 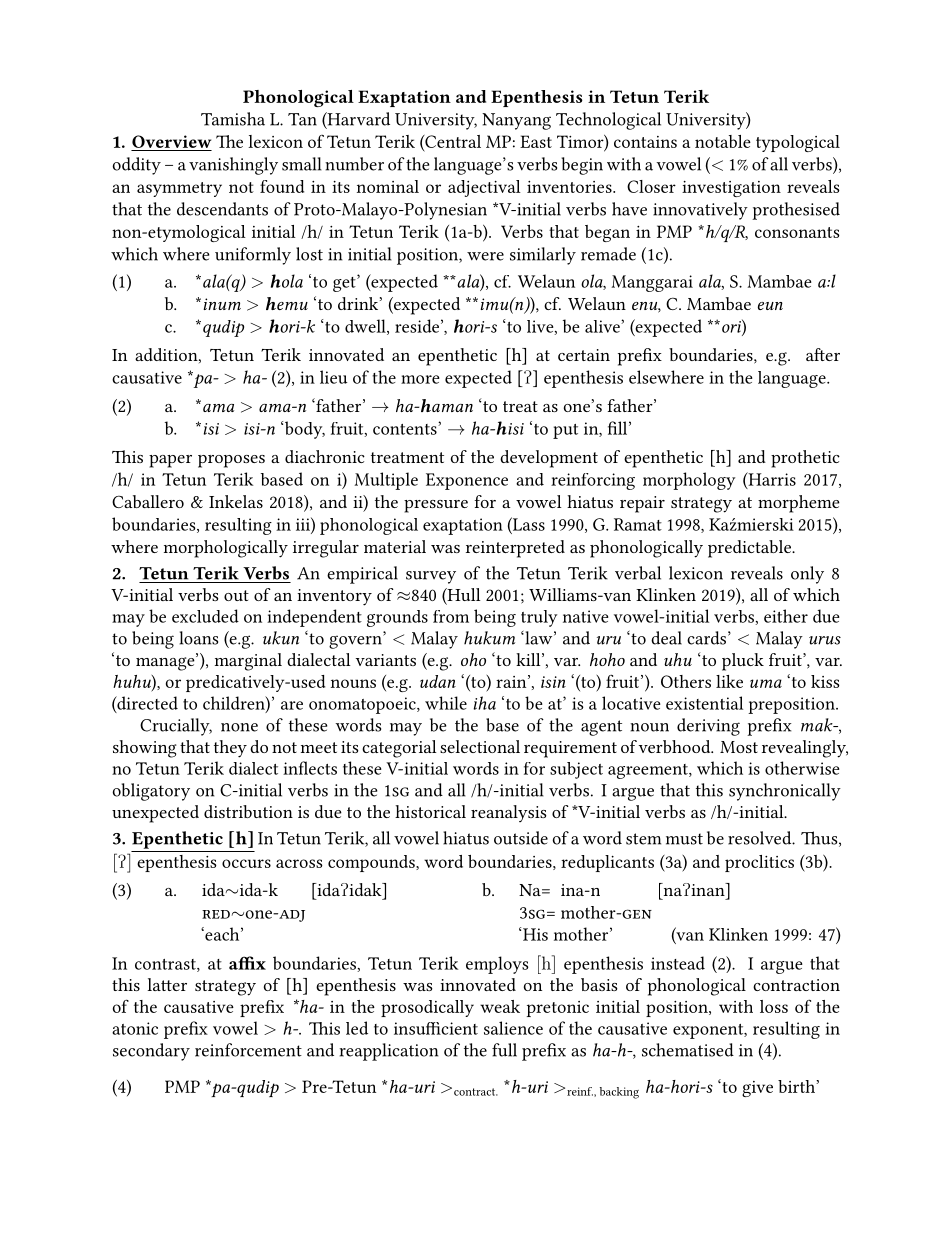 What do you see at coordinates (549, 459) in the screenshot?
I see `development` at bounding box center [549, 459].
